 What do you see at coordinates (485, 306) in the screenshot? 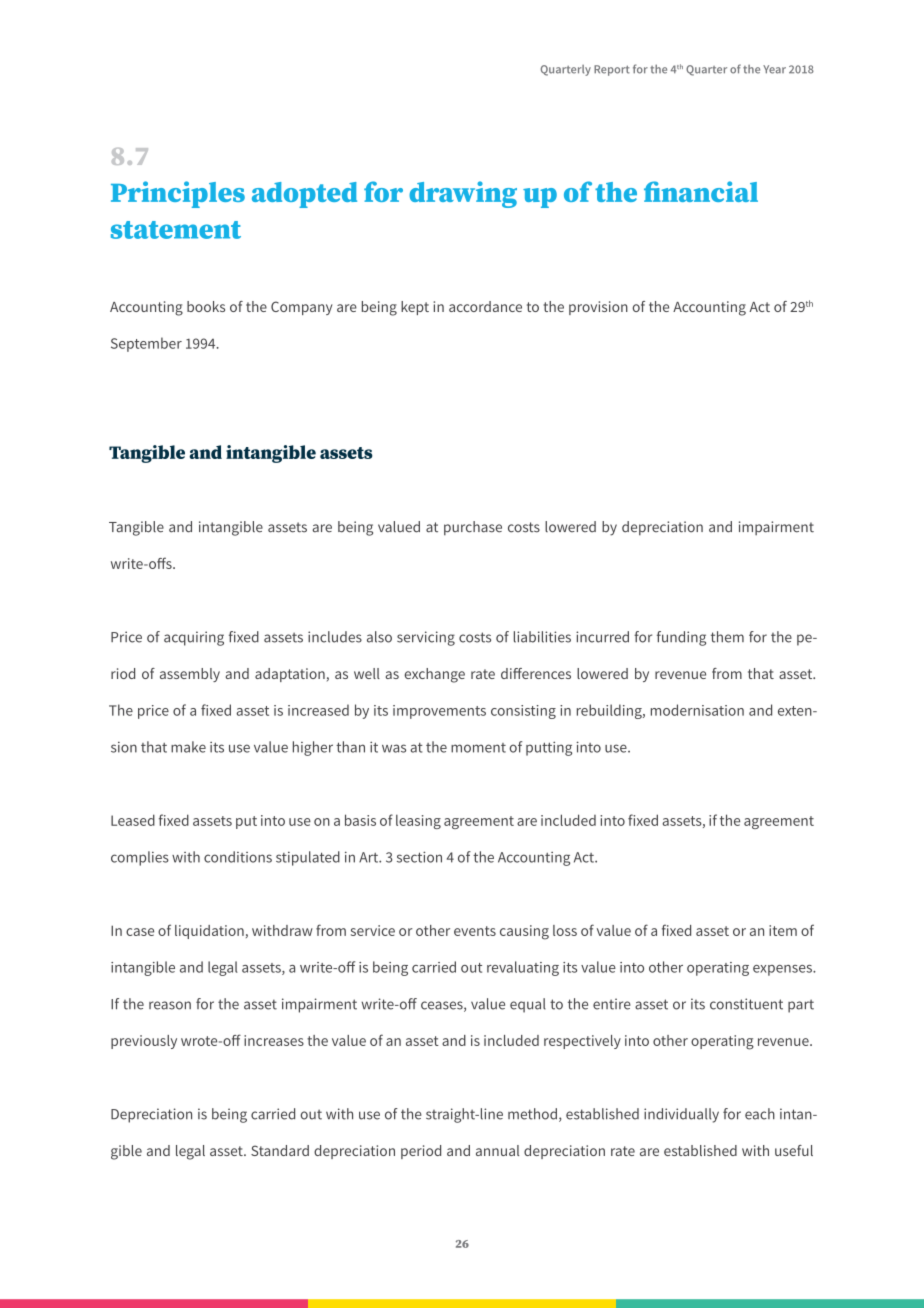
I see `accordance` at bounding box center [485, 306].
